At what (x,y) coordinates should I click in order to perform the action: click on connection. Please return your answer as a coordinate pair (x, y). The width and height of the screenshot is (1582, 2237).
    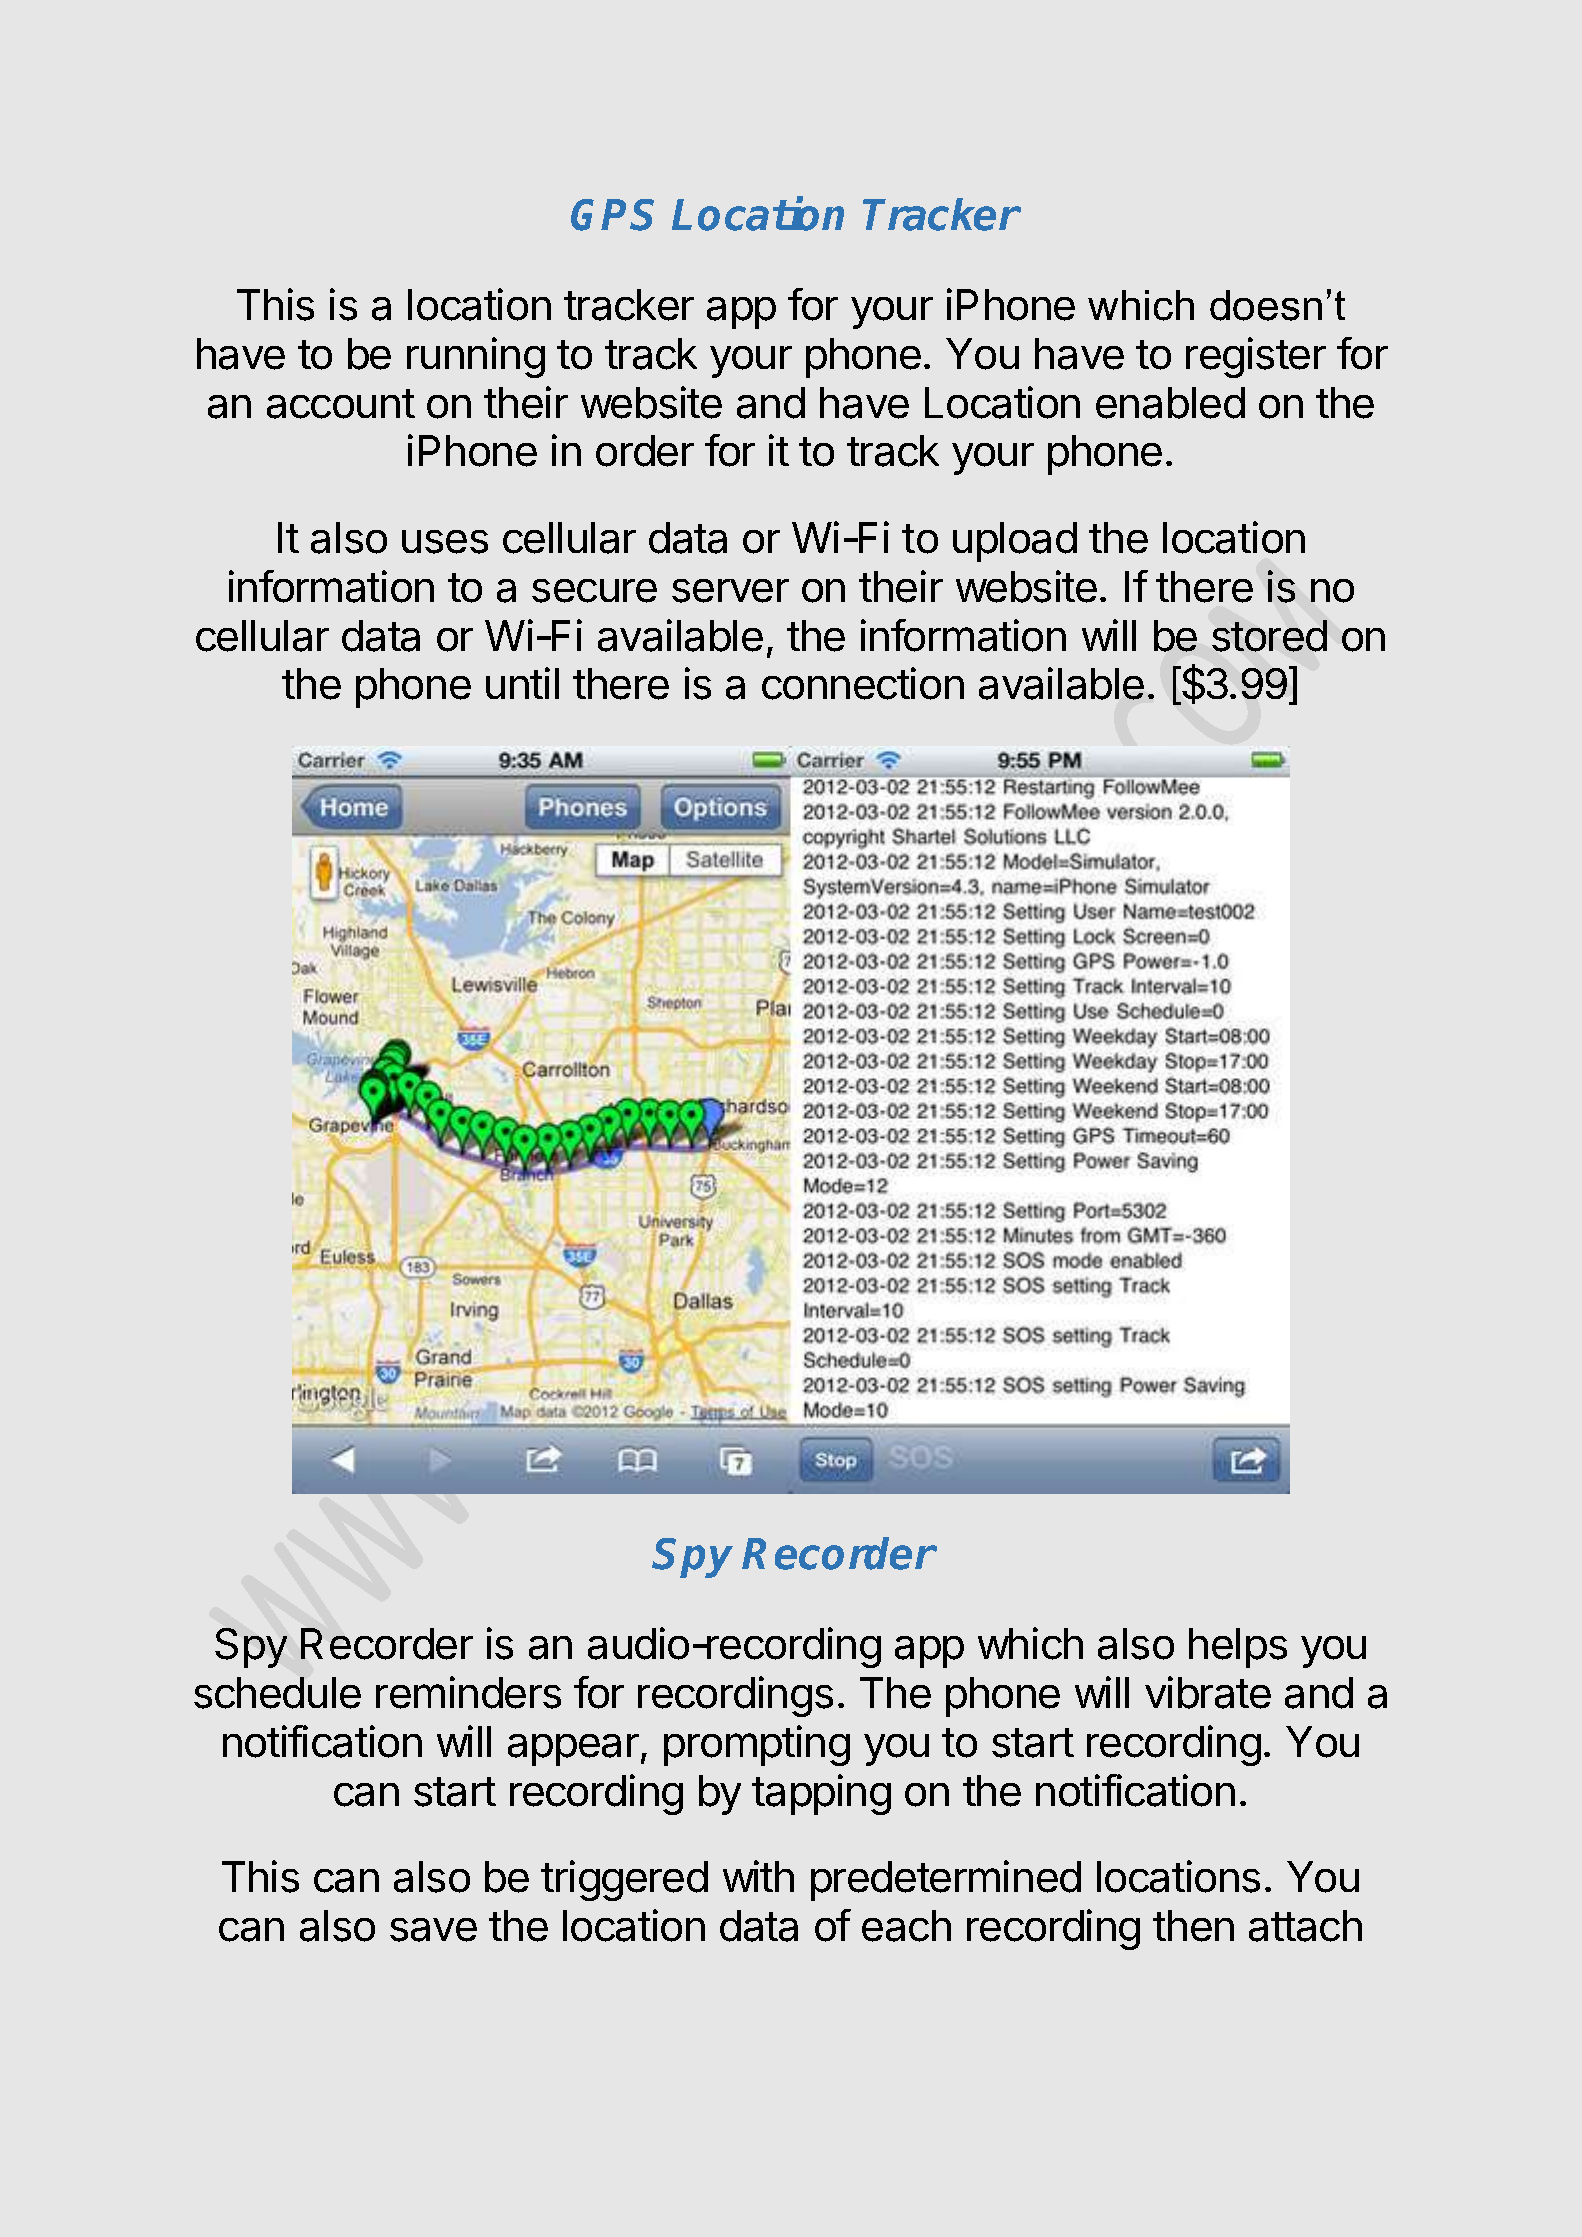
    Looking at the image, I should click on (863, 683).
